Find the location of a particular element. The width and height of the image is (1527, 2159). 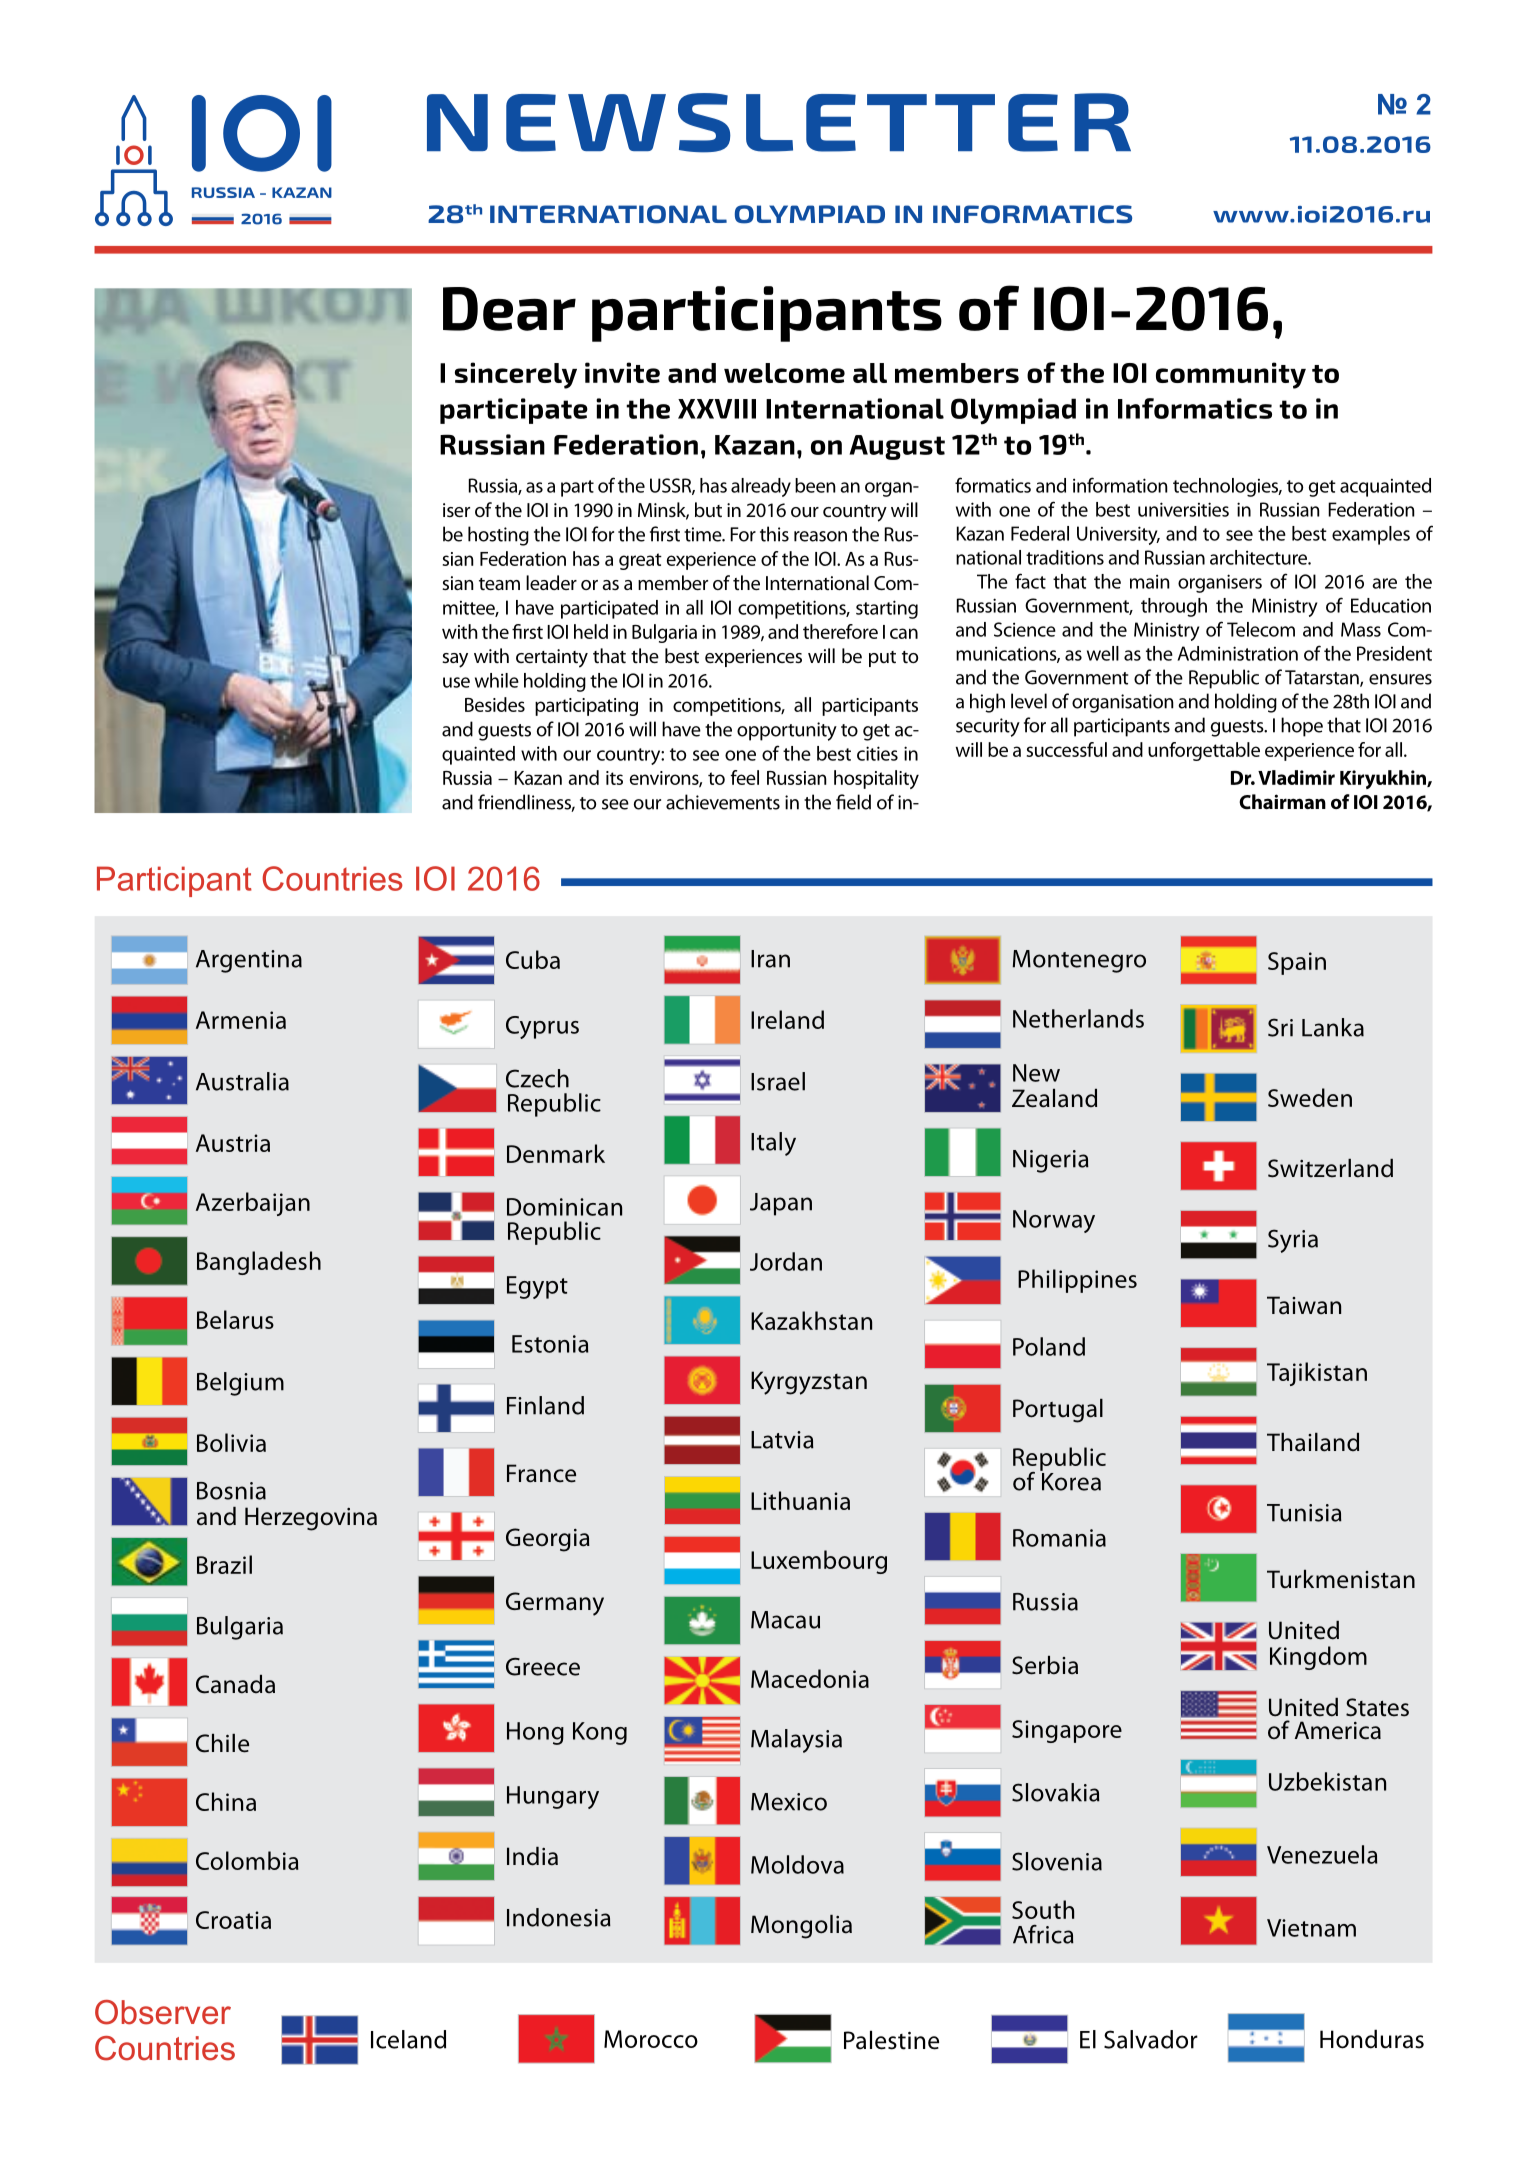

community is located at coordinates (1231, 375).
